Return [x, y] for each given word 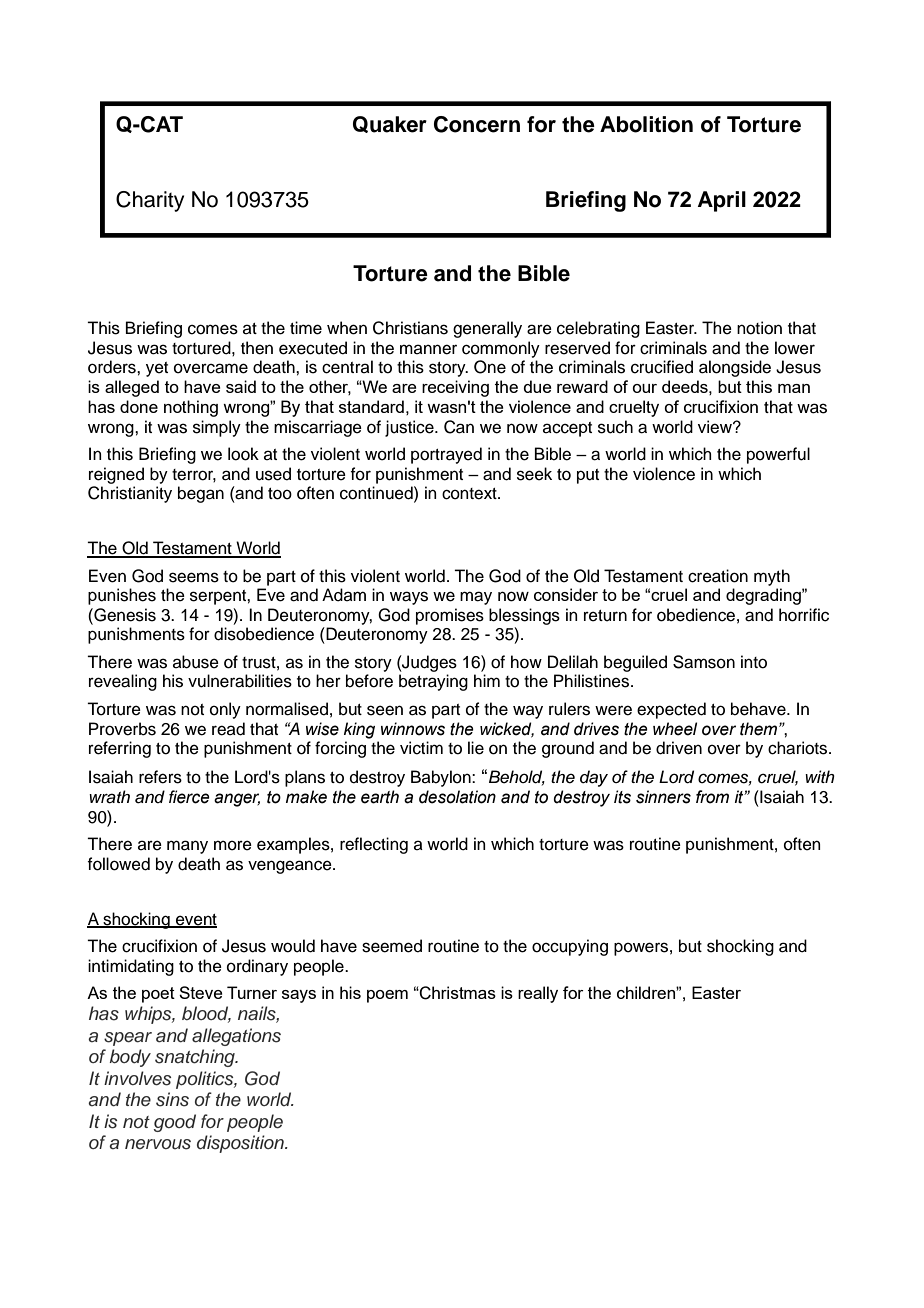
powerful [778, 455]
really [538, 994]
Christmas [457, 993]
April [722, 201]
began [201, 494]
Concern [477, 124]
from [712, 797]
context [470, 494]
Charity [150, 201]
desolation [457, 797]
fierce [189, 797]
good [175, 1123]
